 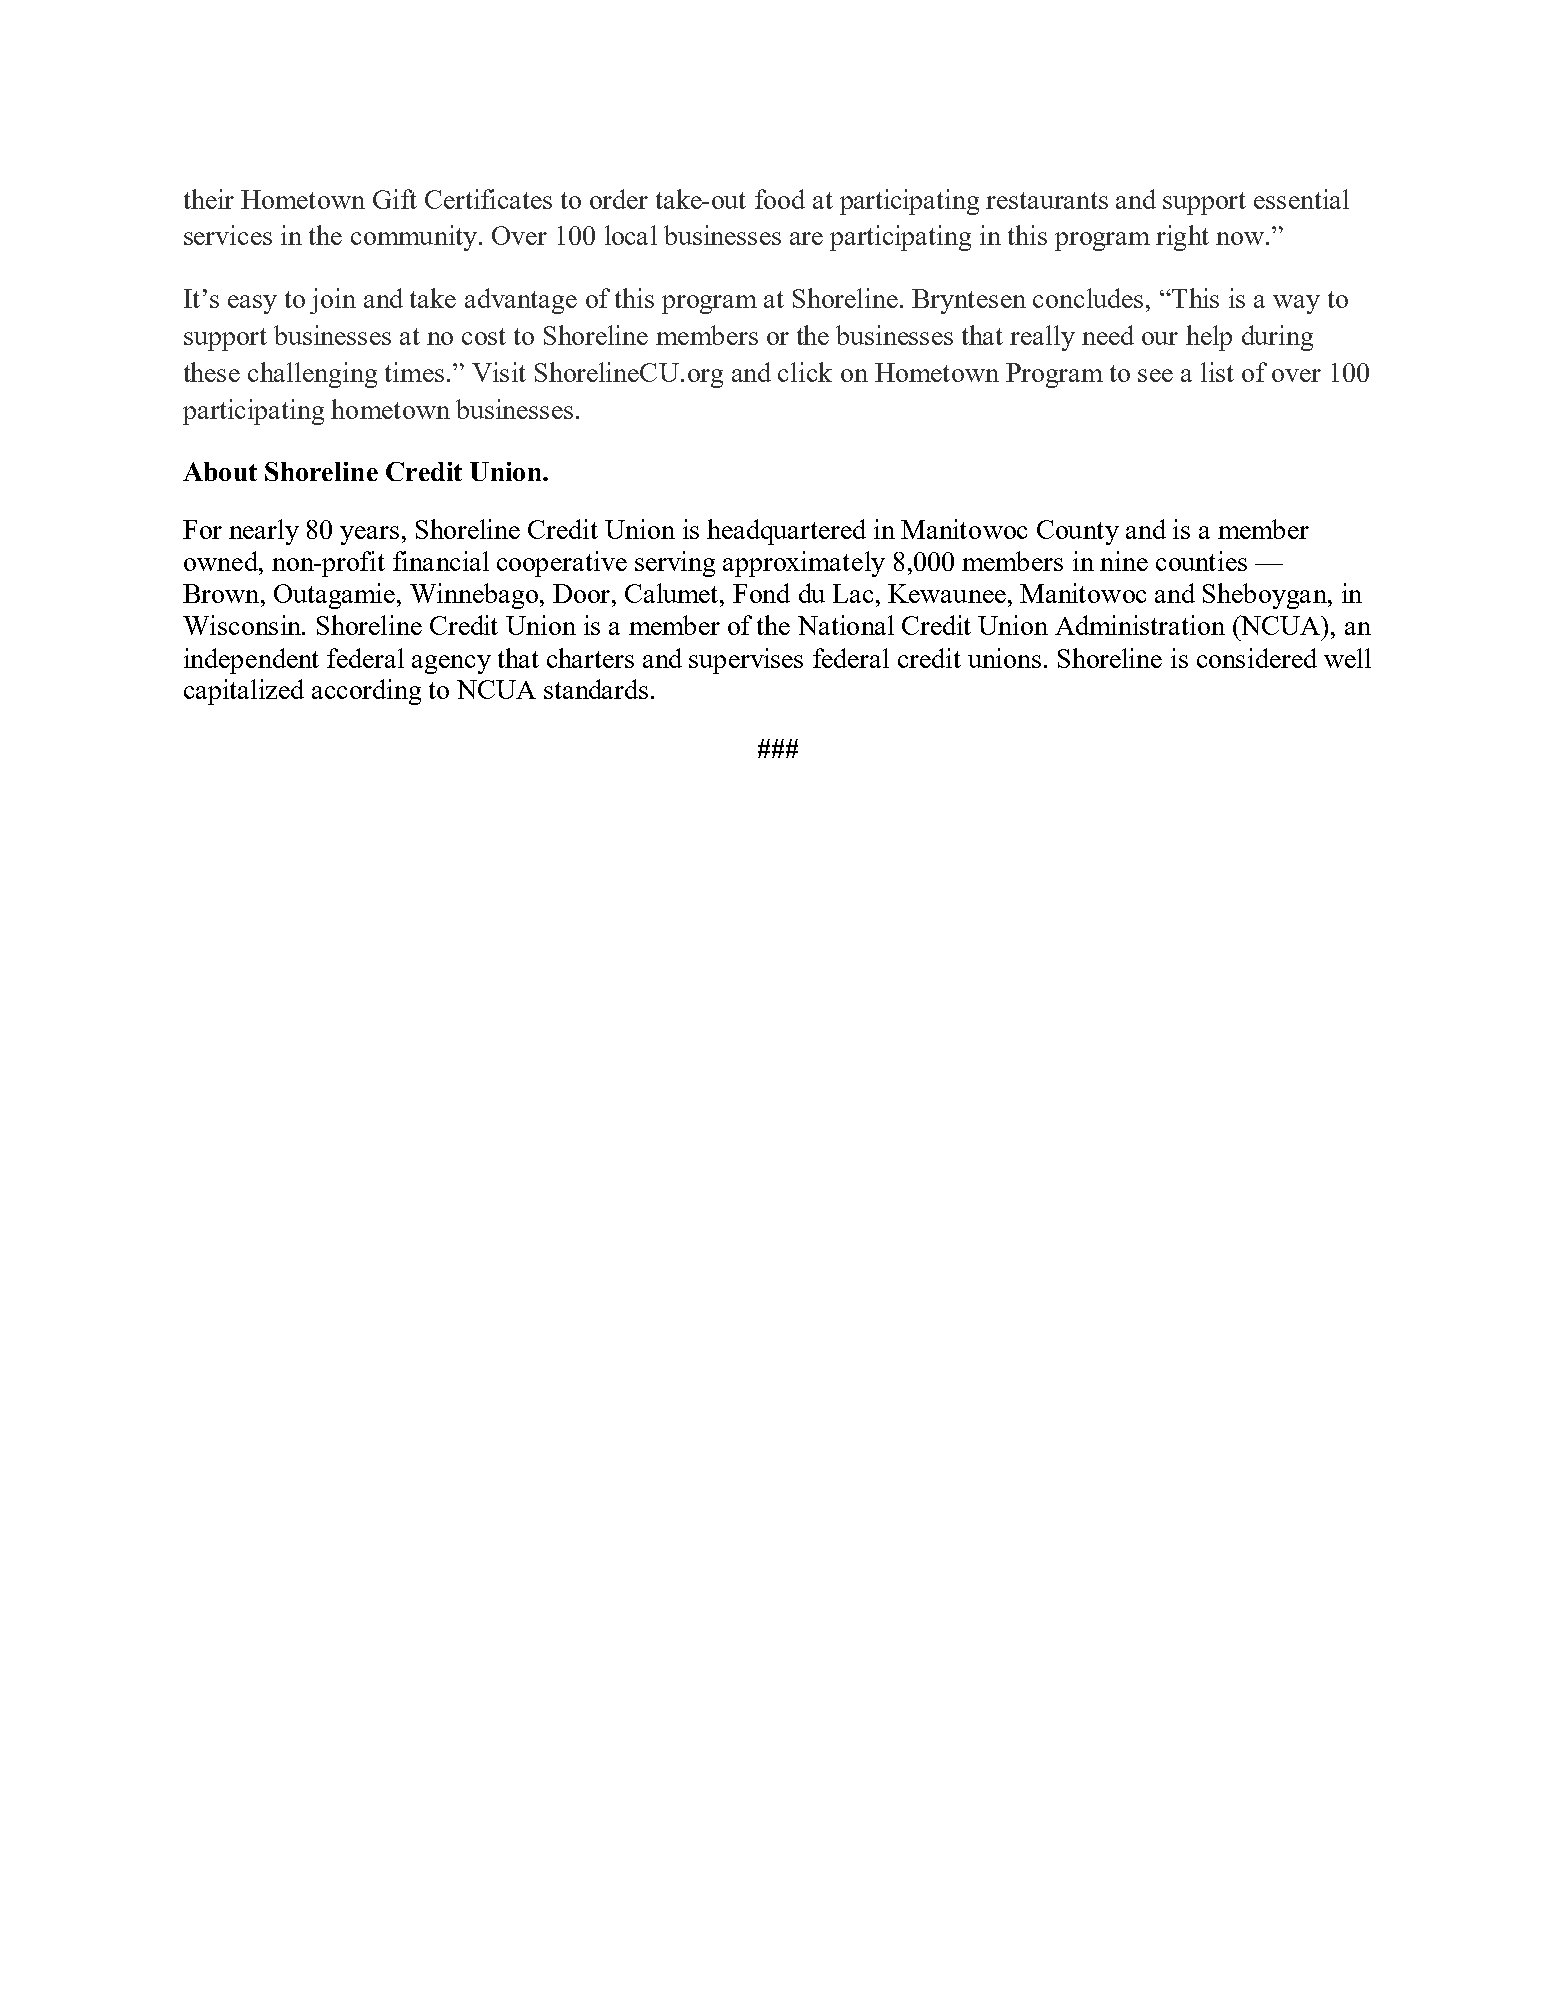 I want to click on according, so click(x=366, y=692).
